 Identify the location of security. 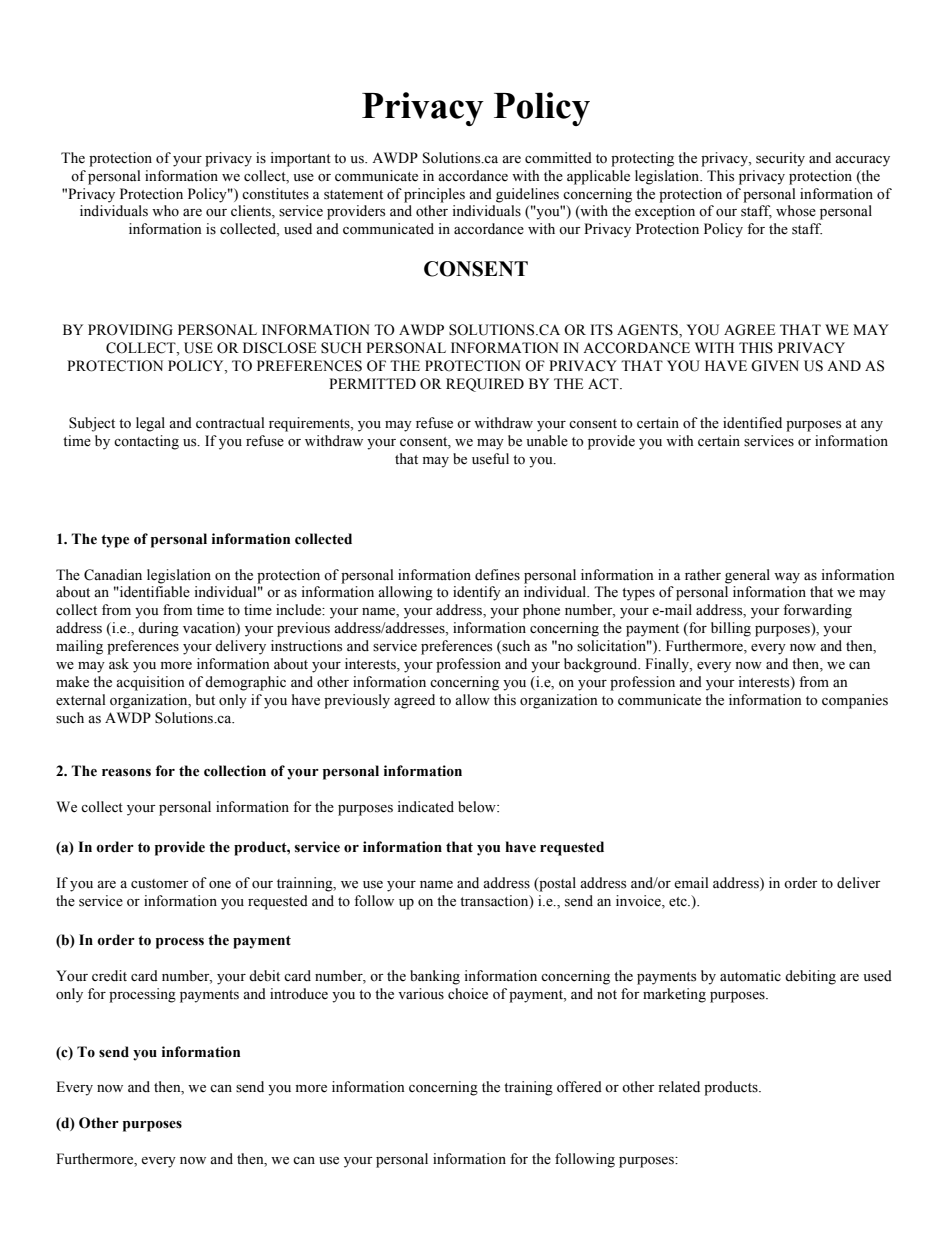
(780, 159).
